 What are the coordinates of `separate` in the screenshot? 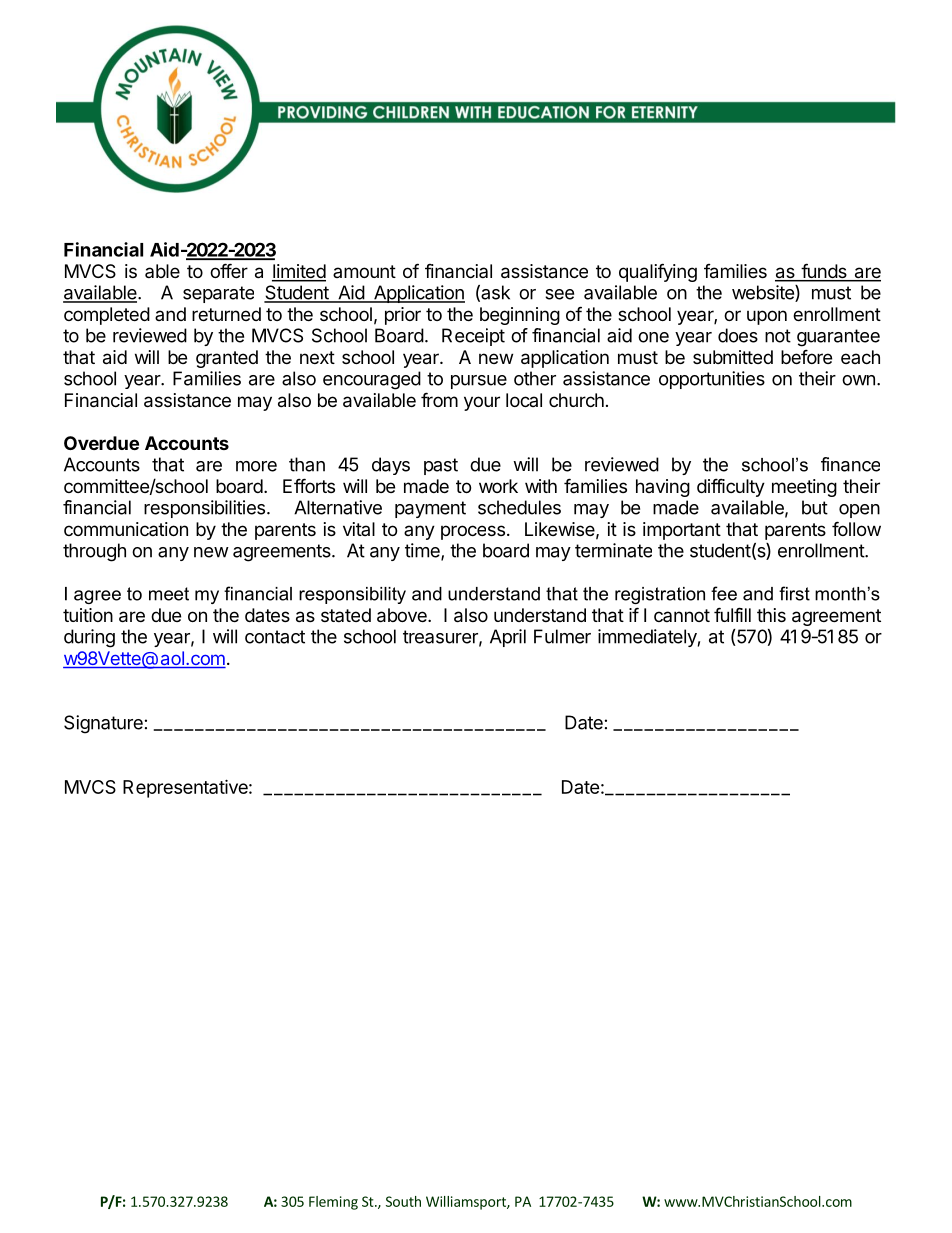 It's located at (218, 294).
